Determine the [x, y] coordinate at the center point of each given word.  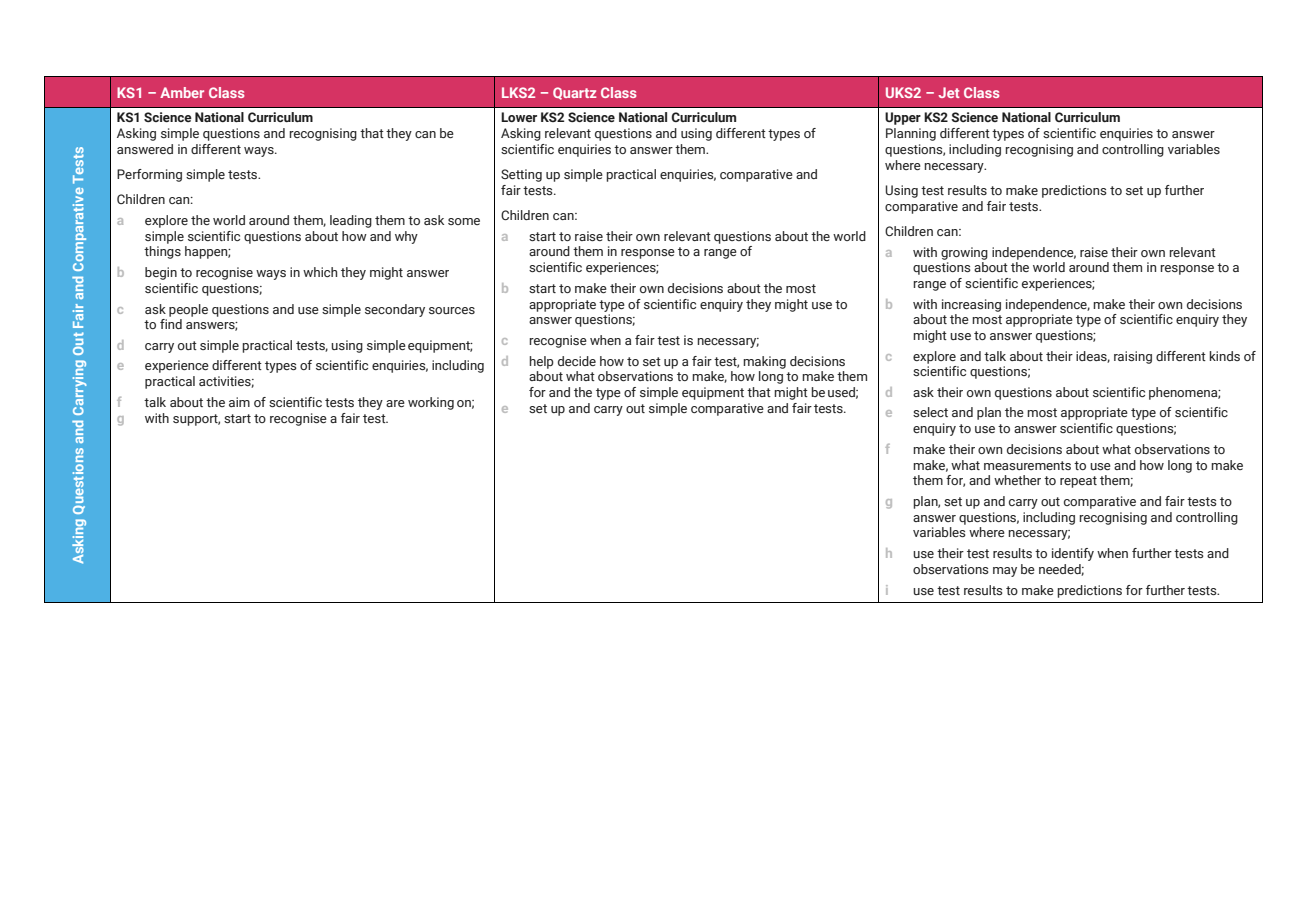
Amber [182, 92]
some [464, 221]
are [395, 403]
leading [351, 221]
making [764, 362]
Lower [519, 117]
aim [239, 402]
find [171, 324]
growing [964, 253]
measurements [1027, 465]
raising [1133, 357]
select [930, 412]
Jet [949, 92]
